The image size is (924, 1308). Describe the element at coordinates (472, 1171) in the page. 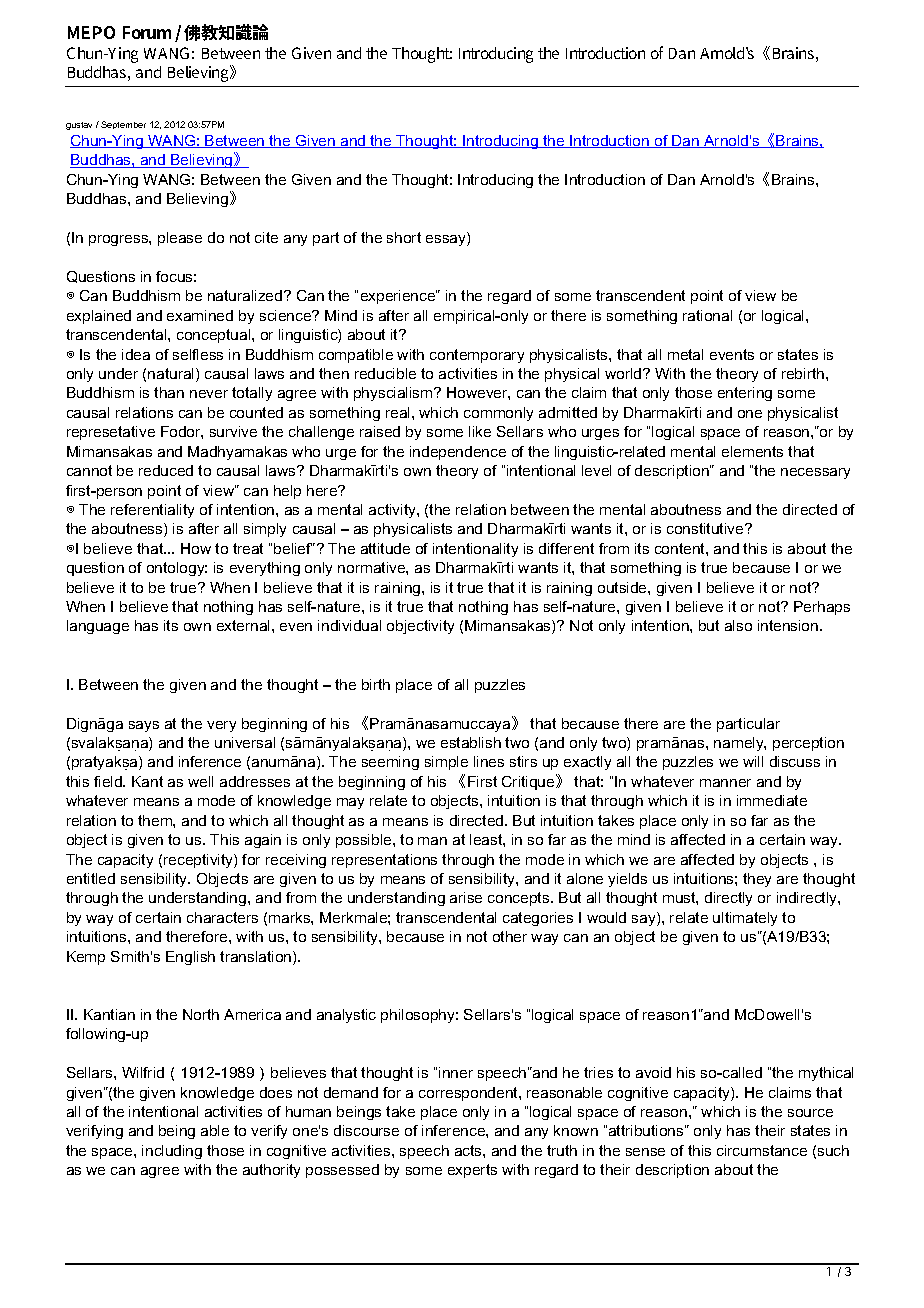

I see `experts` at that location.
